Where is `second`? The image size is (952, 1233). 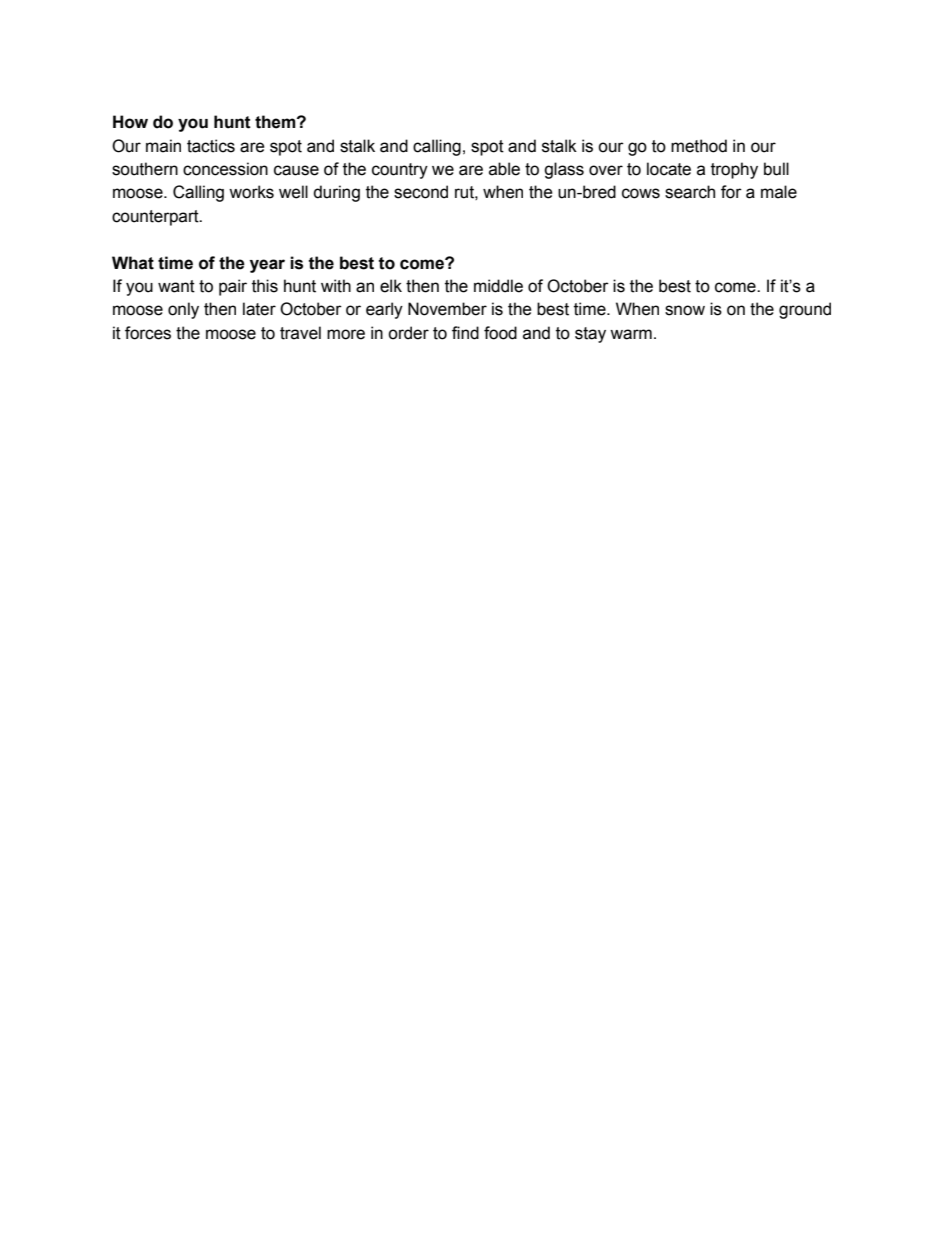 second is located at coordinates (421, 192).
